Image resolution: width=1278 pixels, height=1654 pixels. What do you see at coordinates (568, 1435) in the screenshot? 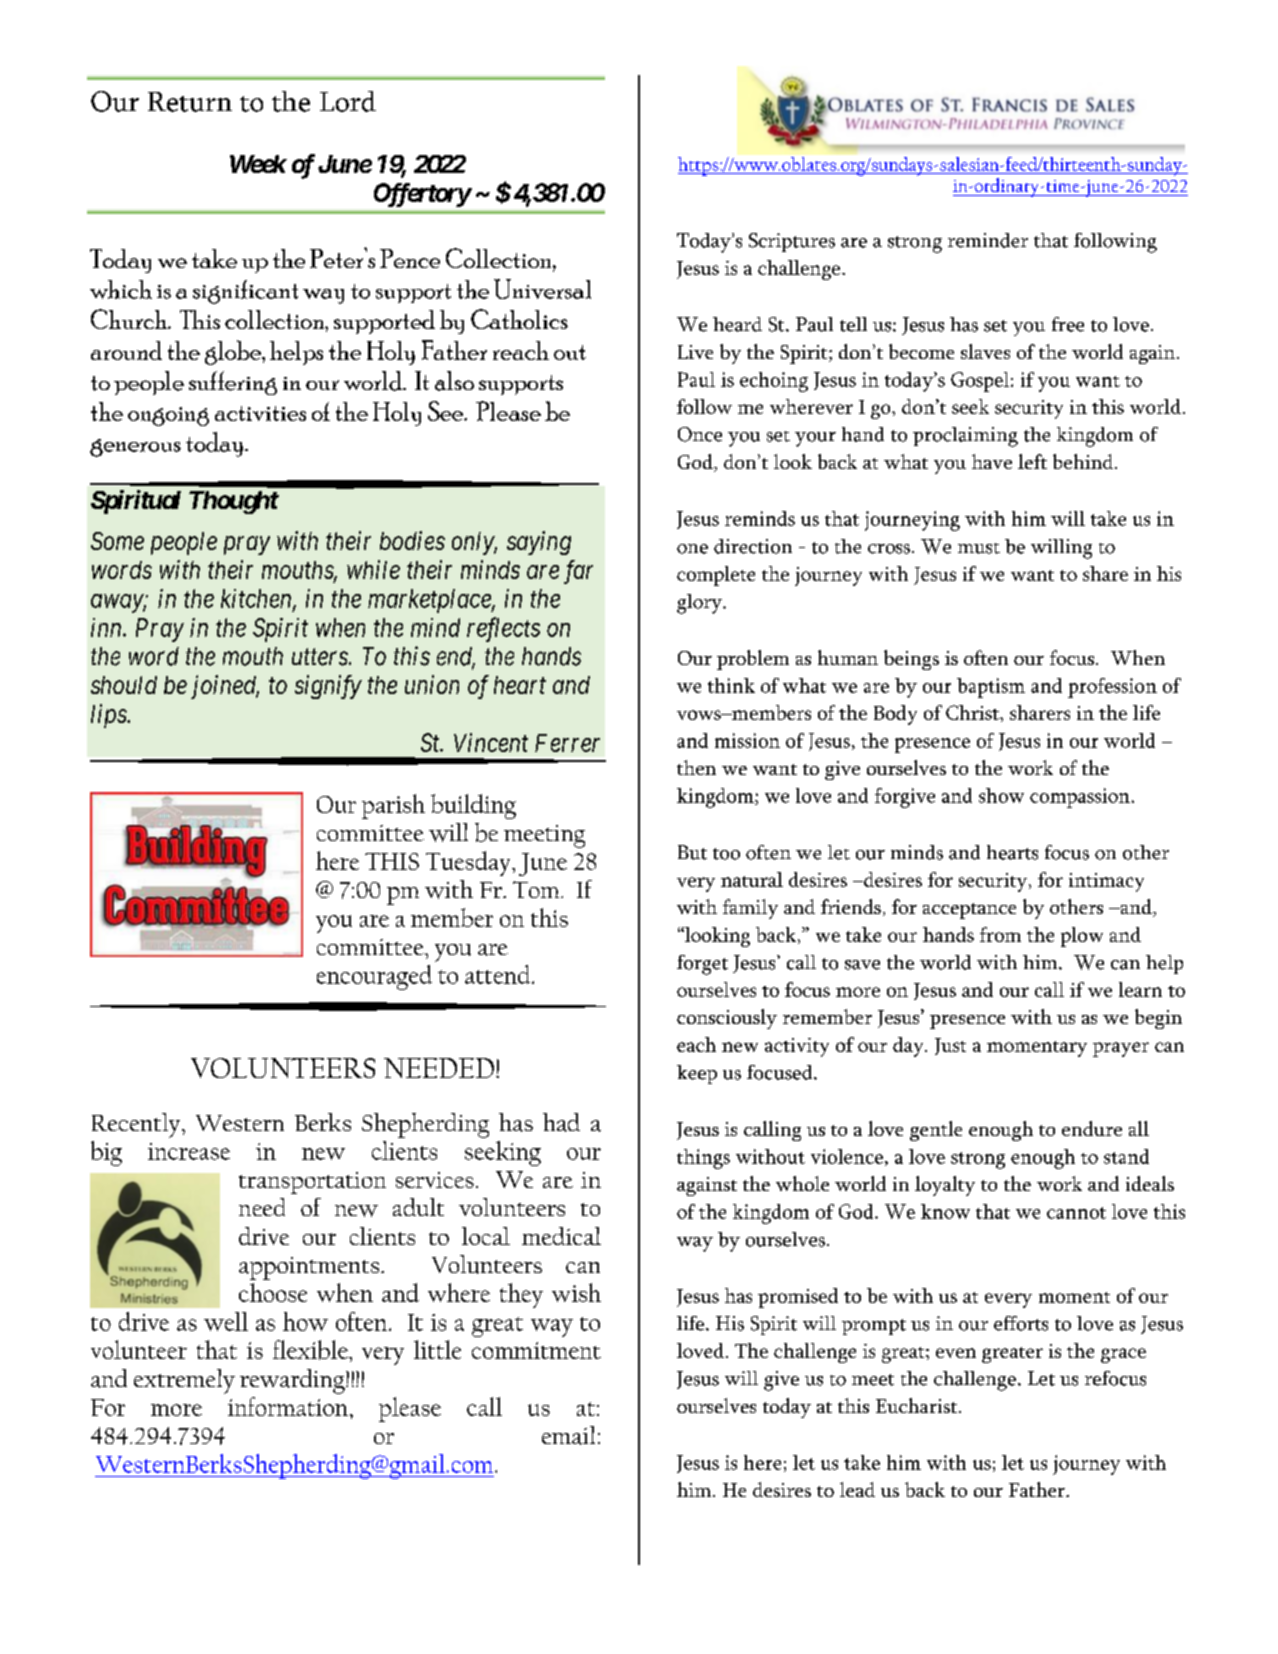
I see `email` at bounding box center [568, 1435].
